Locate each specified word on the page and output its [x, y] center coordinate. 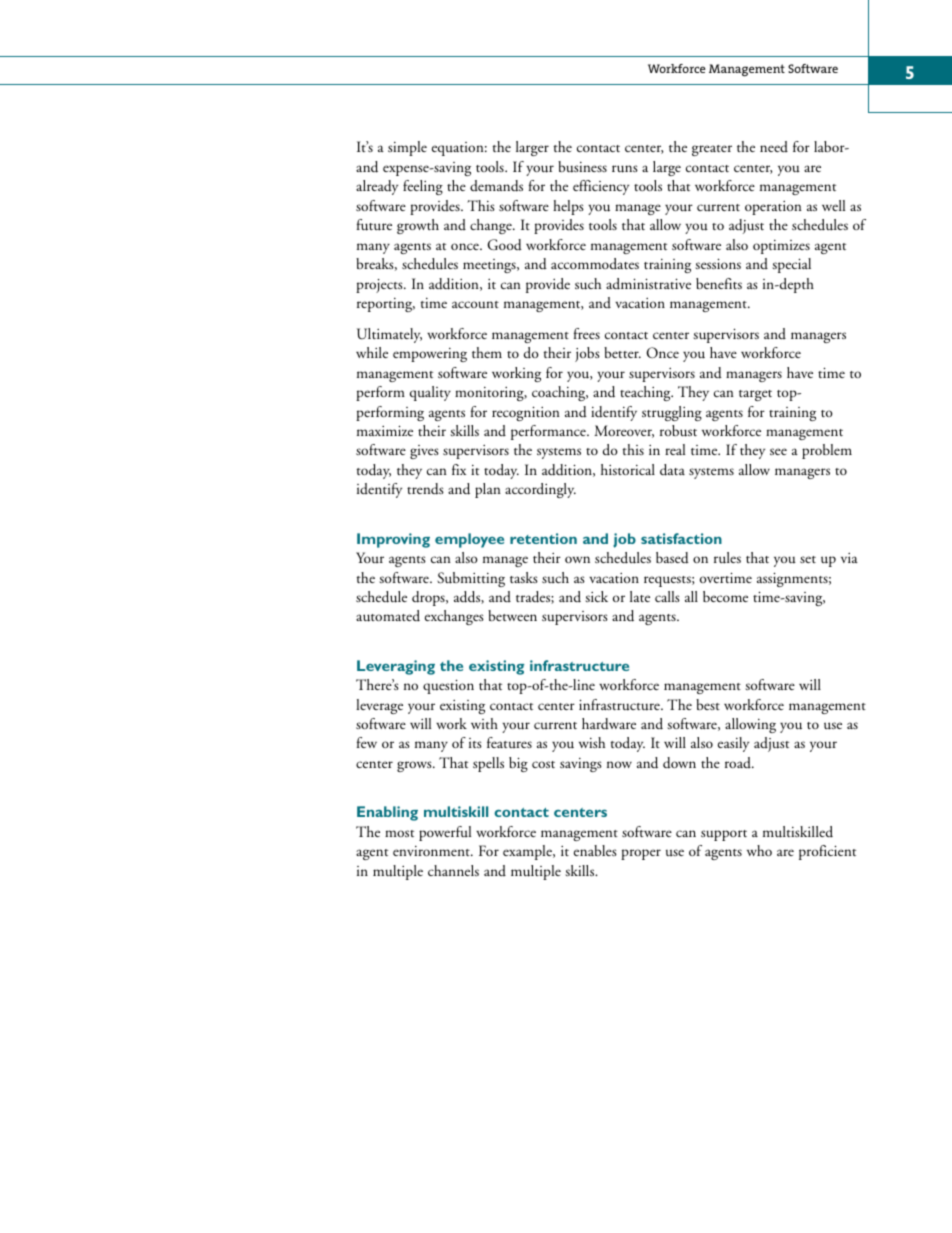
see [778, 451]
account [475, 305]
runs [625, 169]
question [448, 686]
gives [424, 452]
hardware [609, 724]
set [808, 559]
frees [587, 333]
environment [432, 851]
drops [429, 598]
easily [733, 744]
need [774, 146]
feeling [423, 187]
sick [596, 596]
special [791, 265]
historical [628, 469]
